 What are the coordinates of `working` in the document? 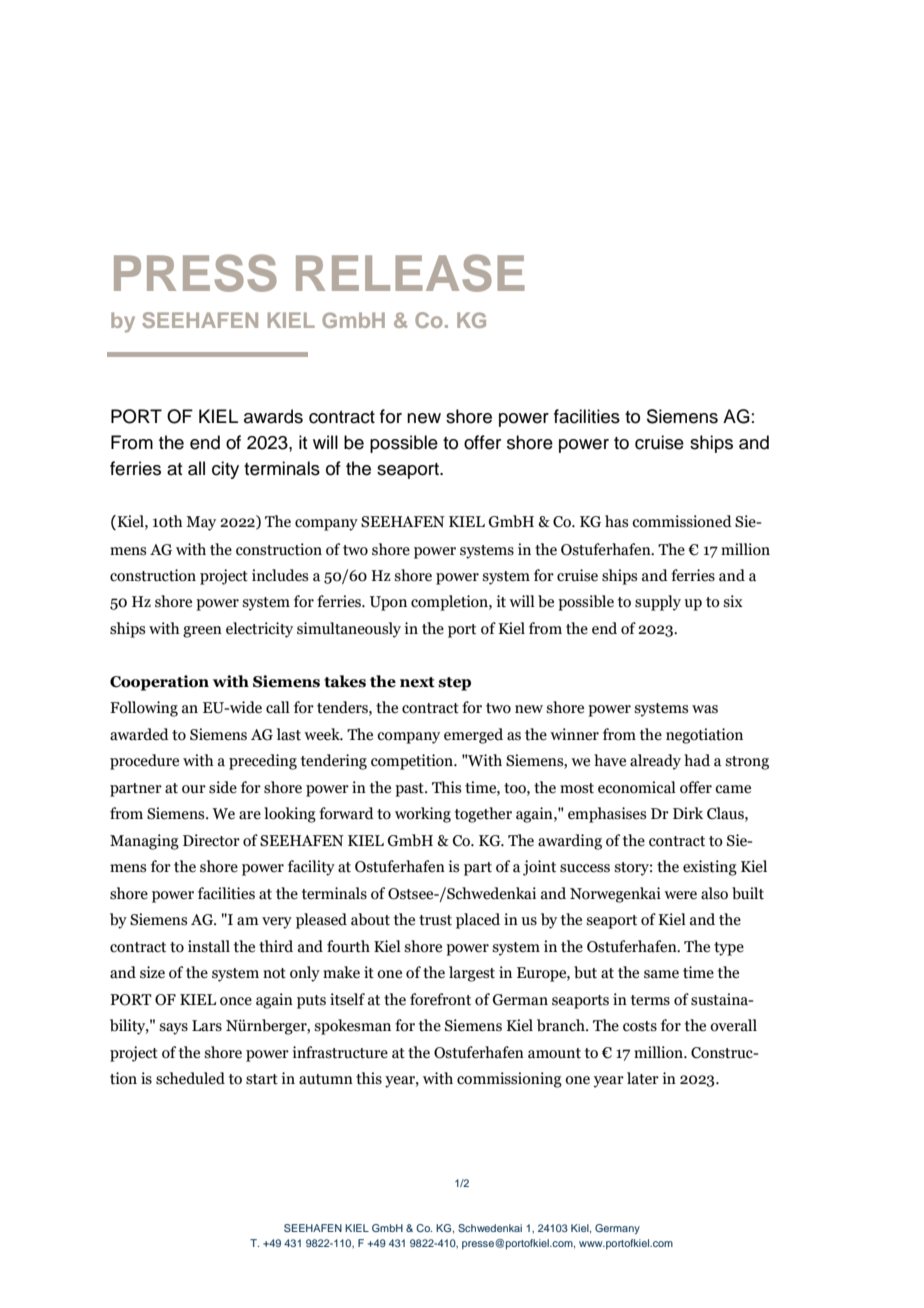 It's located at (423, 815).
